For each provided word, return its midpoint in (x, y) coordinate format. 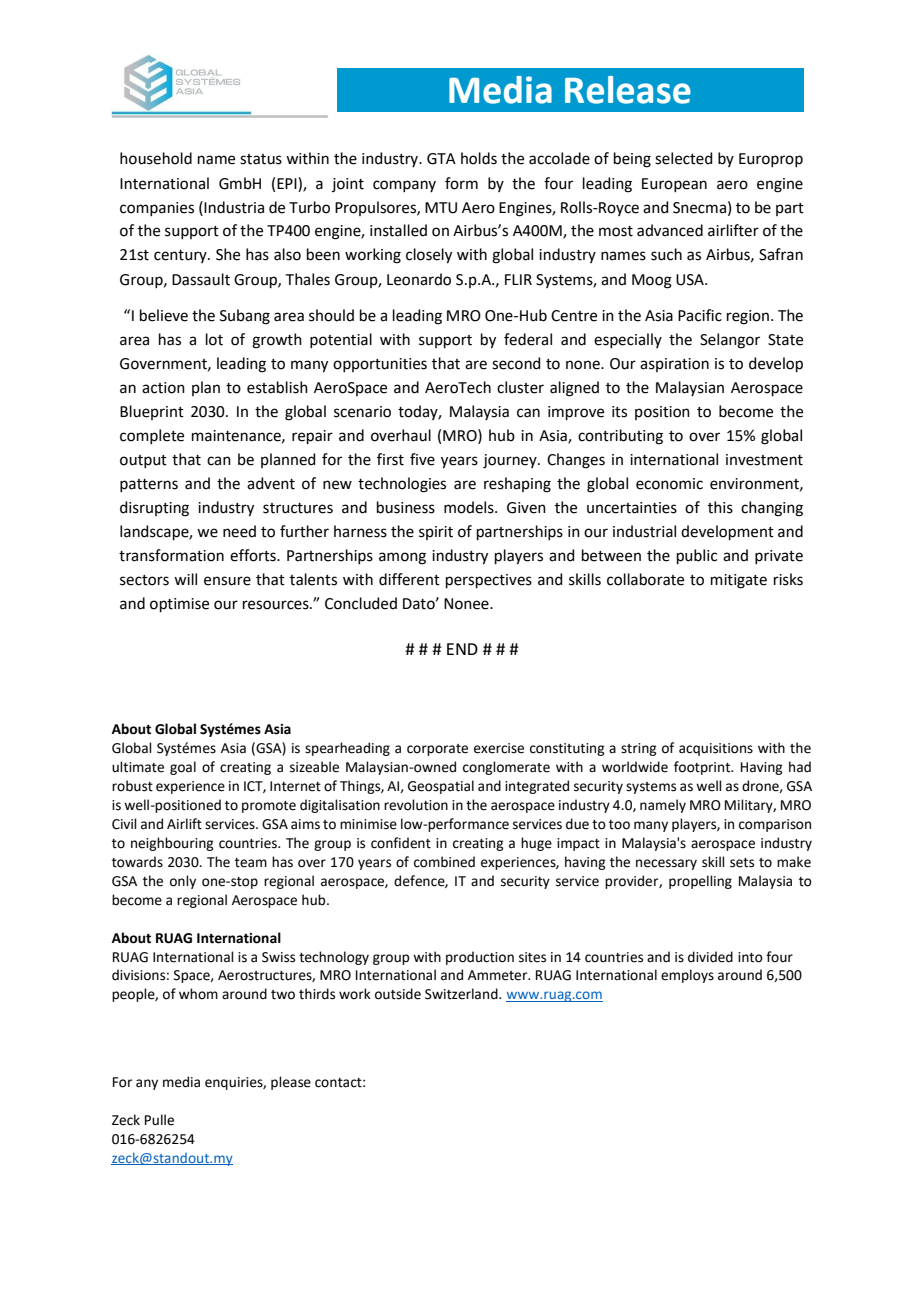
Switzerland (462, 994)
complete (152, 436)
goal (183, 768)
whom (198, 994)
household (156, 158)
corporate (437, 750)
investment (764, 460)
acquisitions (716, 749)
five (422, 459)
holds (479, 158)
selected (684, 158)
